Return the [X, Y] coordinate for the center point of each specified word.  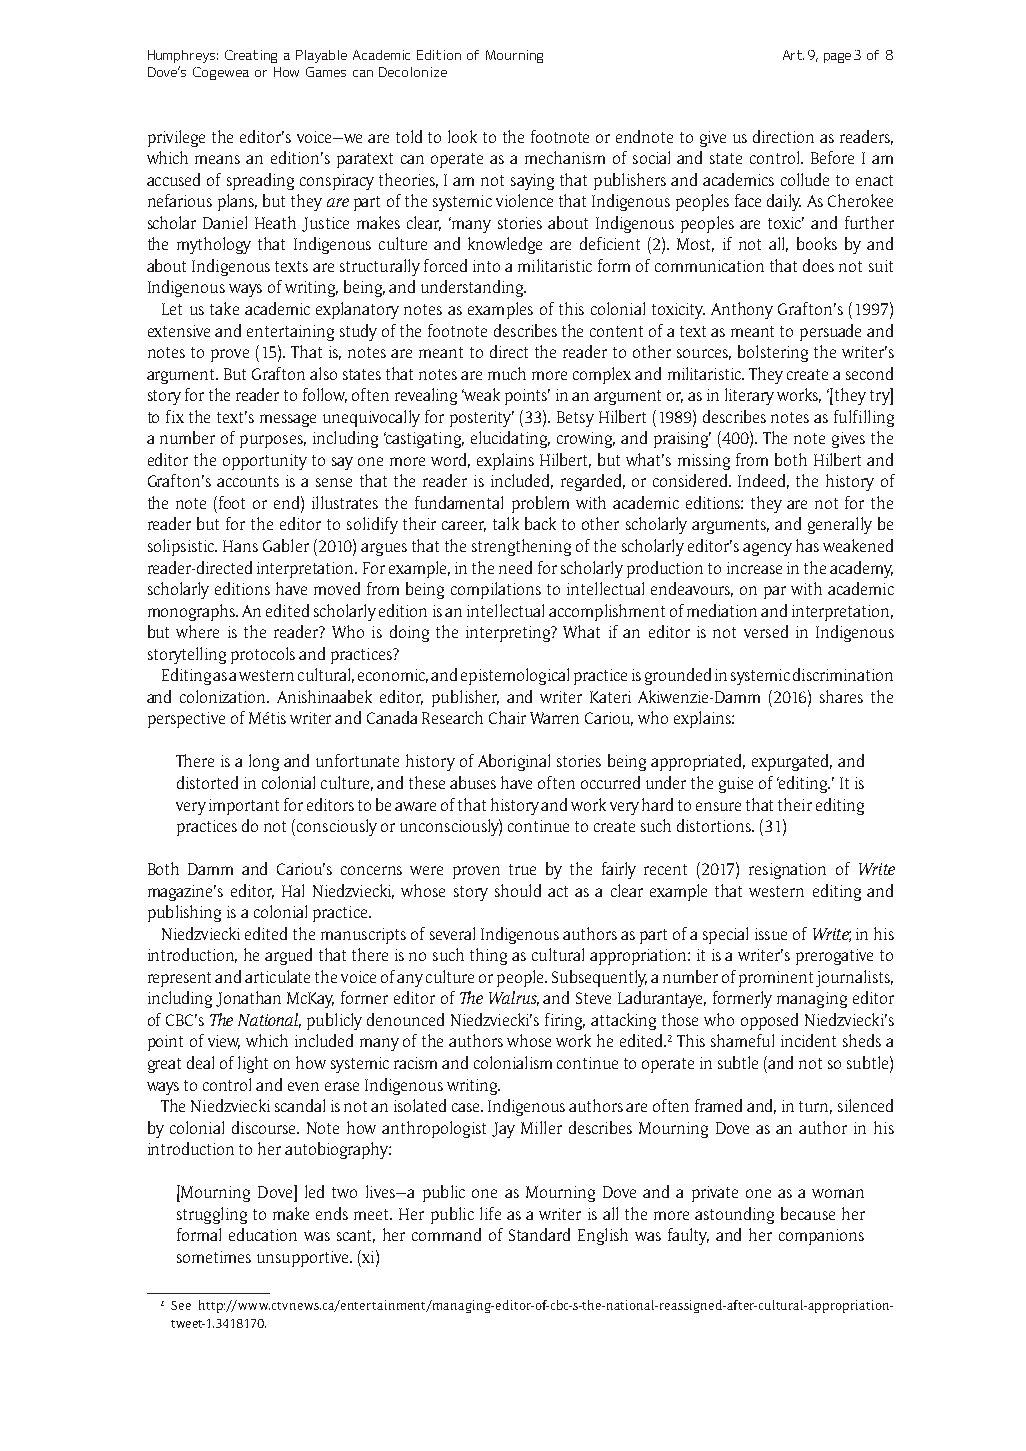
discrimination [843, 674]
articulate [277, 976]
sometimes [214, 1257]
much [507, 373]
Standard [539, 1234]
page [837, 58]
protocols [263, 655]
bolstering [773, 353]
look [462, 136]
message [288, 420]
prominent [776, 979]
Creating [251, 56]
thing [488, 956]
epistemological [515, 676]
